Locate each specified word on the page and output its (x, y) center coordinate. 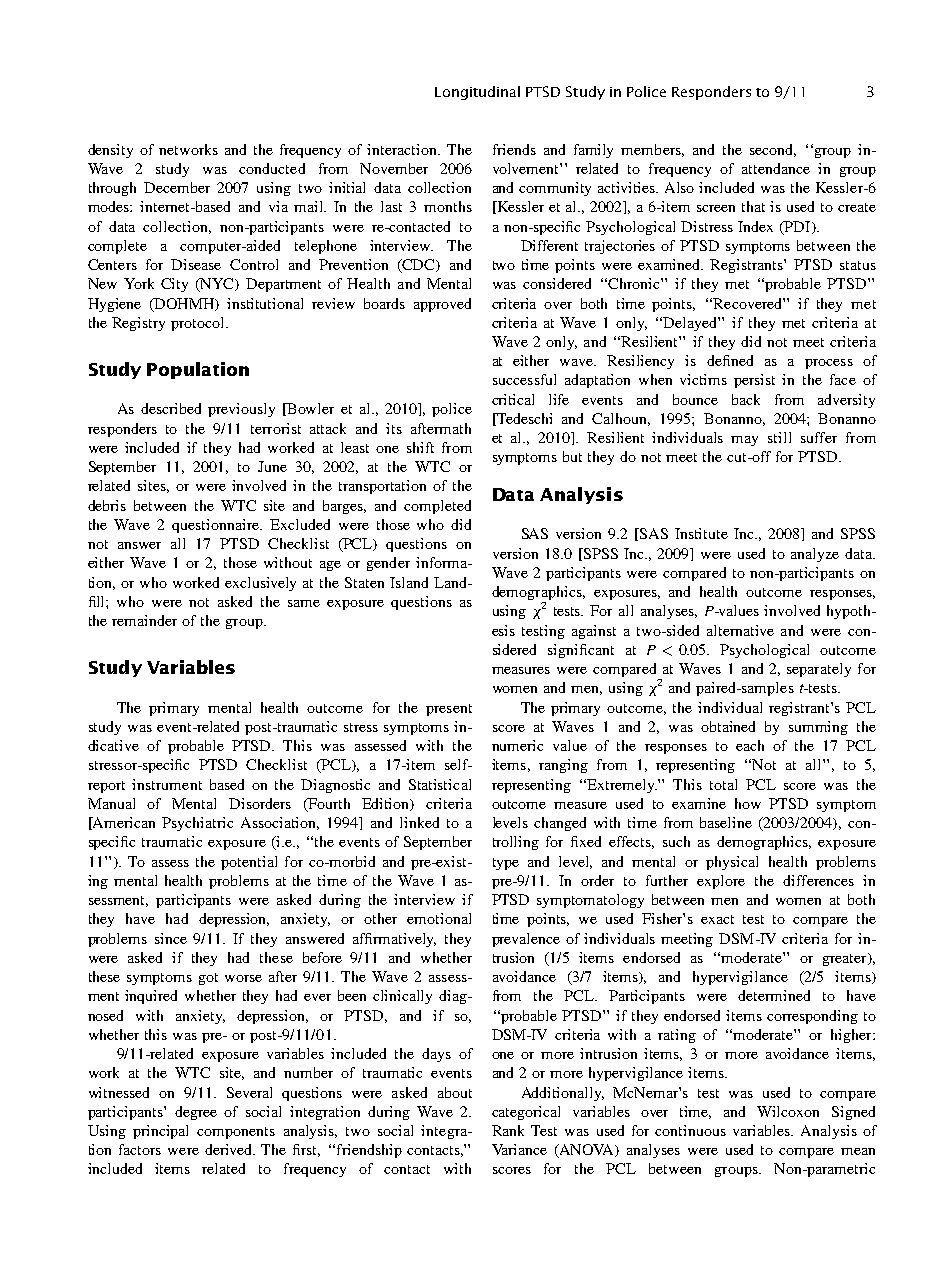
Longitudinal (477, 93)
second (773, 150)
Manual (111, 803)
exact (717, 919)
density (110, 151)
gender (388, 564)
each (750, 745)
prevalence (526, 940)
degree (196, 1113)
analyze (815, 555)
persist (754, 381)
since (171, 938)
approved (442, 305)
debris (107, 505)
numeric (517, 745)
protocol (199, 324)
